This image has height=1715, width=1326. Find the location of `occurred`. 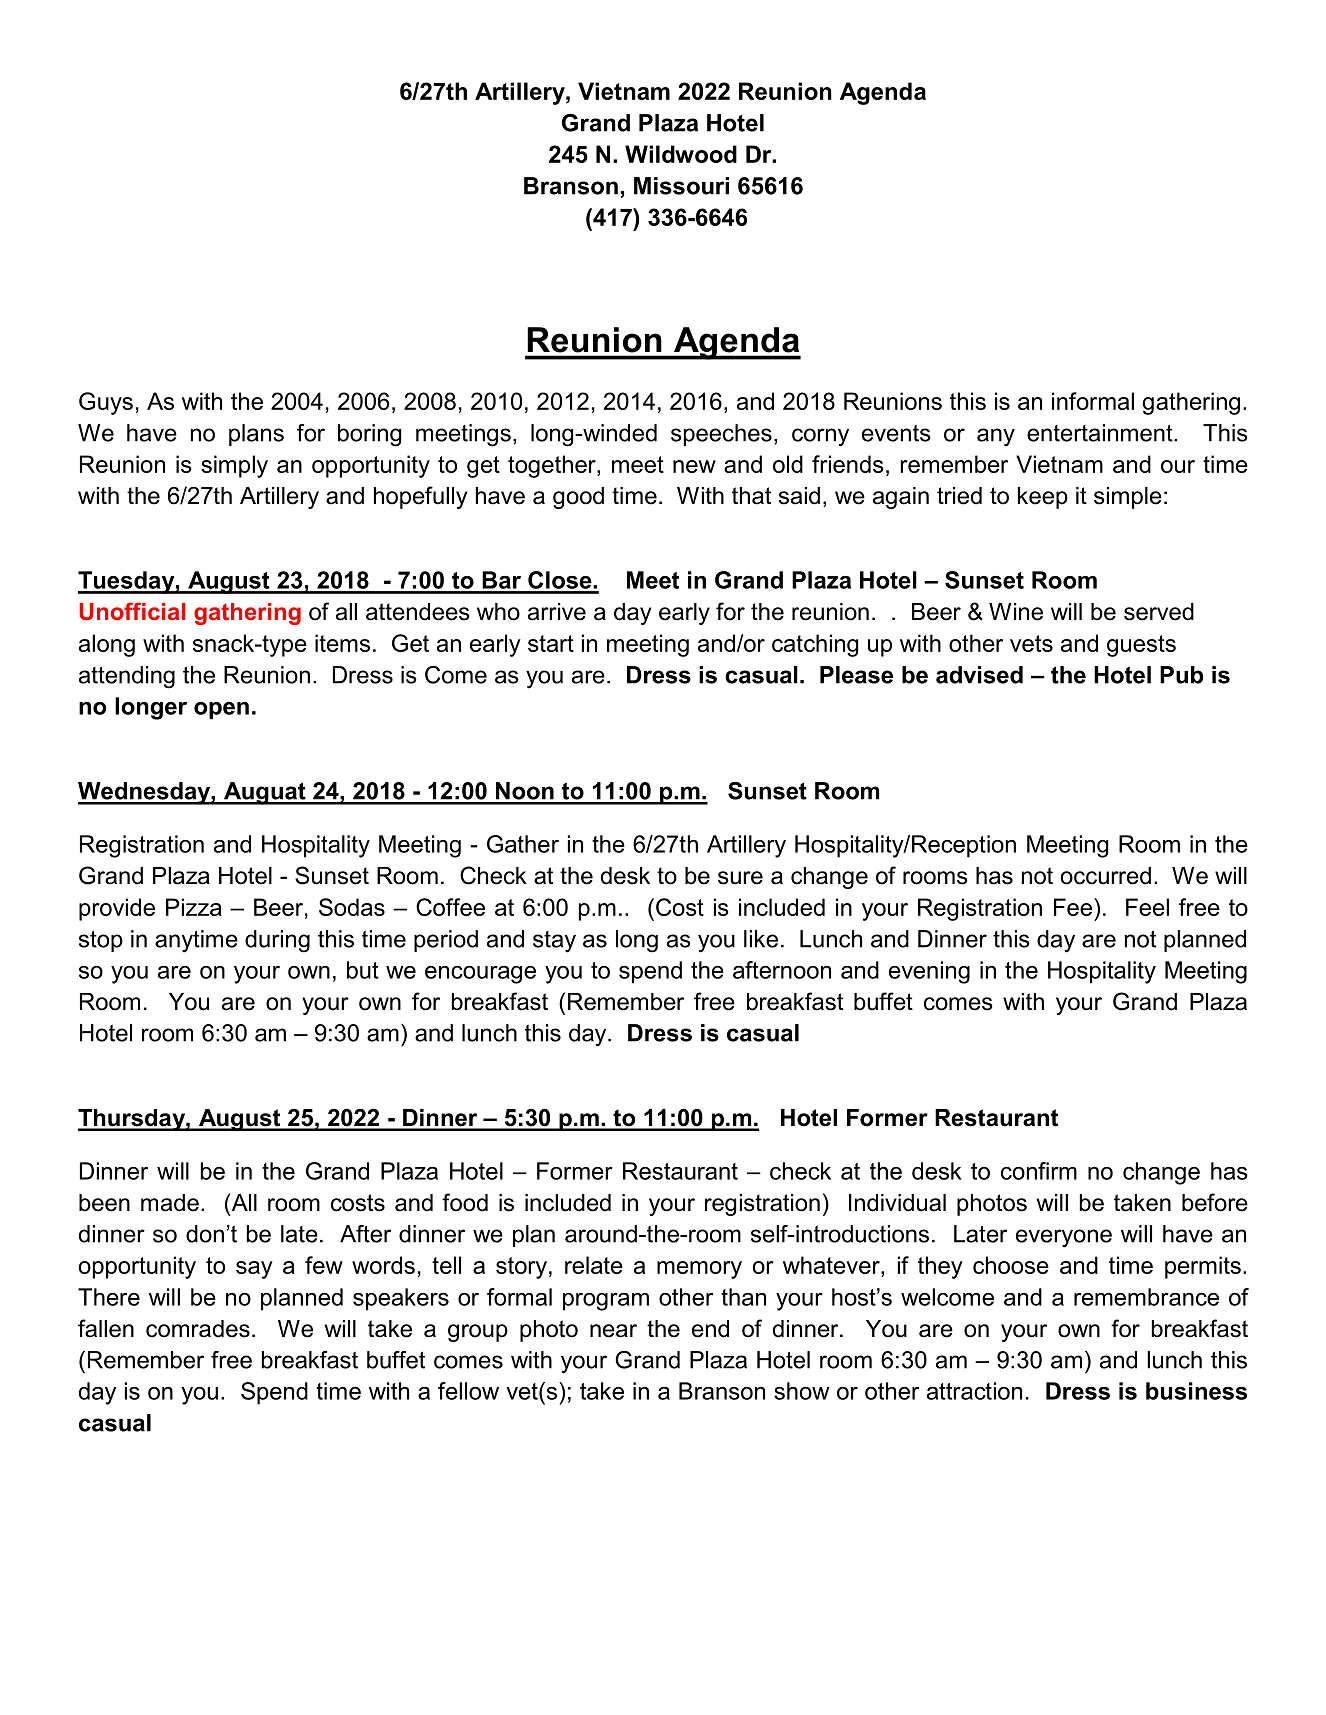

occurred is located at coordinates (1106, 876).
